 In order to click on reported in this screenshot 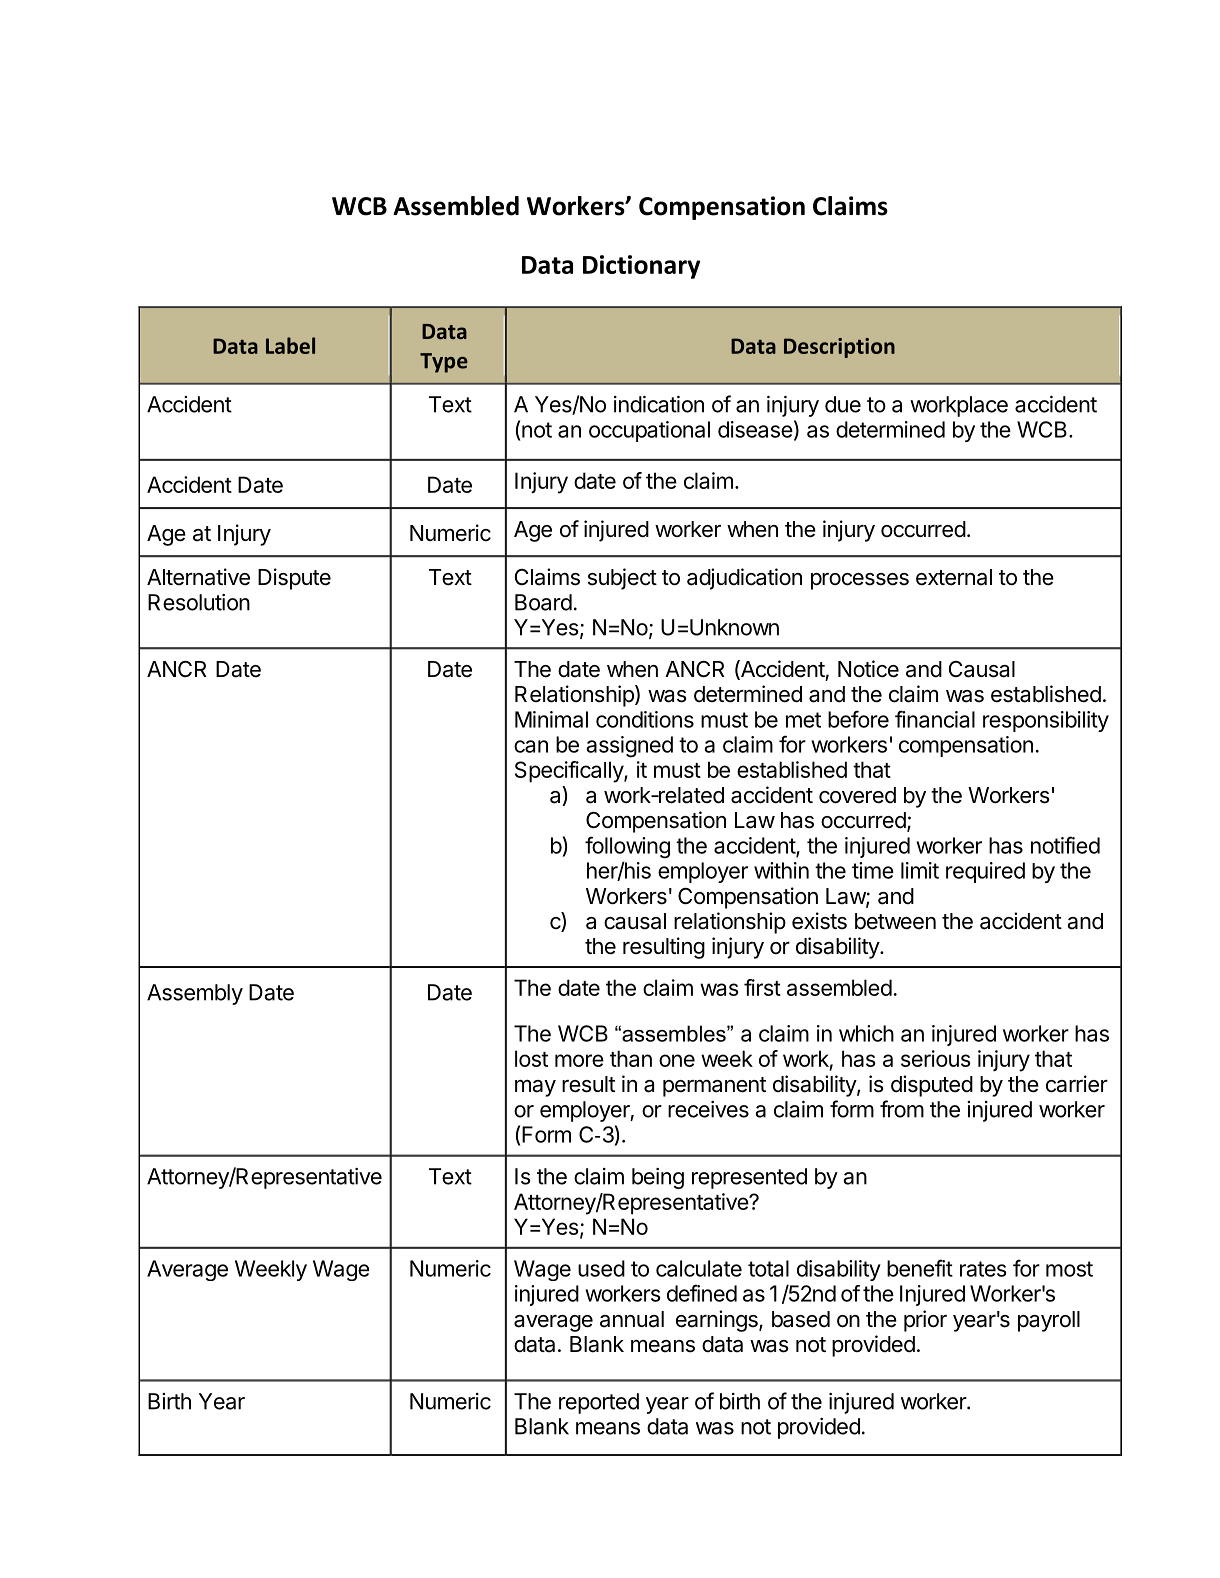, I will do `click(599, 1403)`.
